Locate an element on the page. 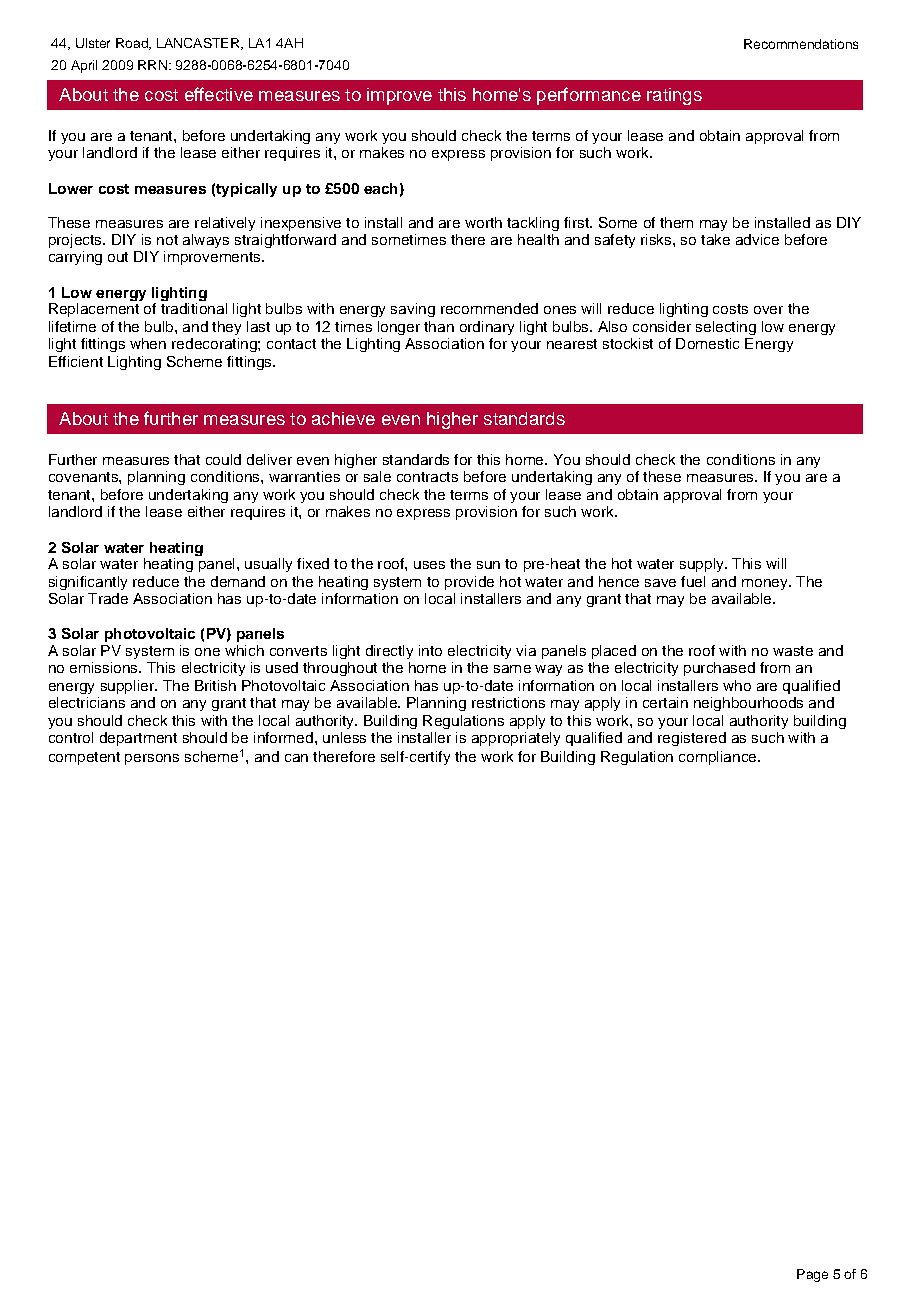 The image size is (924, 1308). each is located at coordinates (380, 188).
